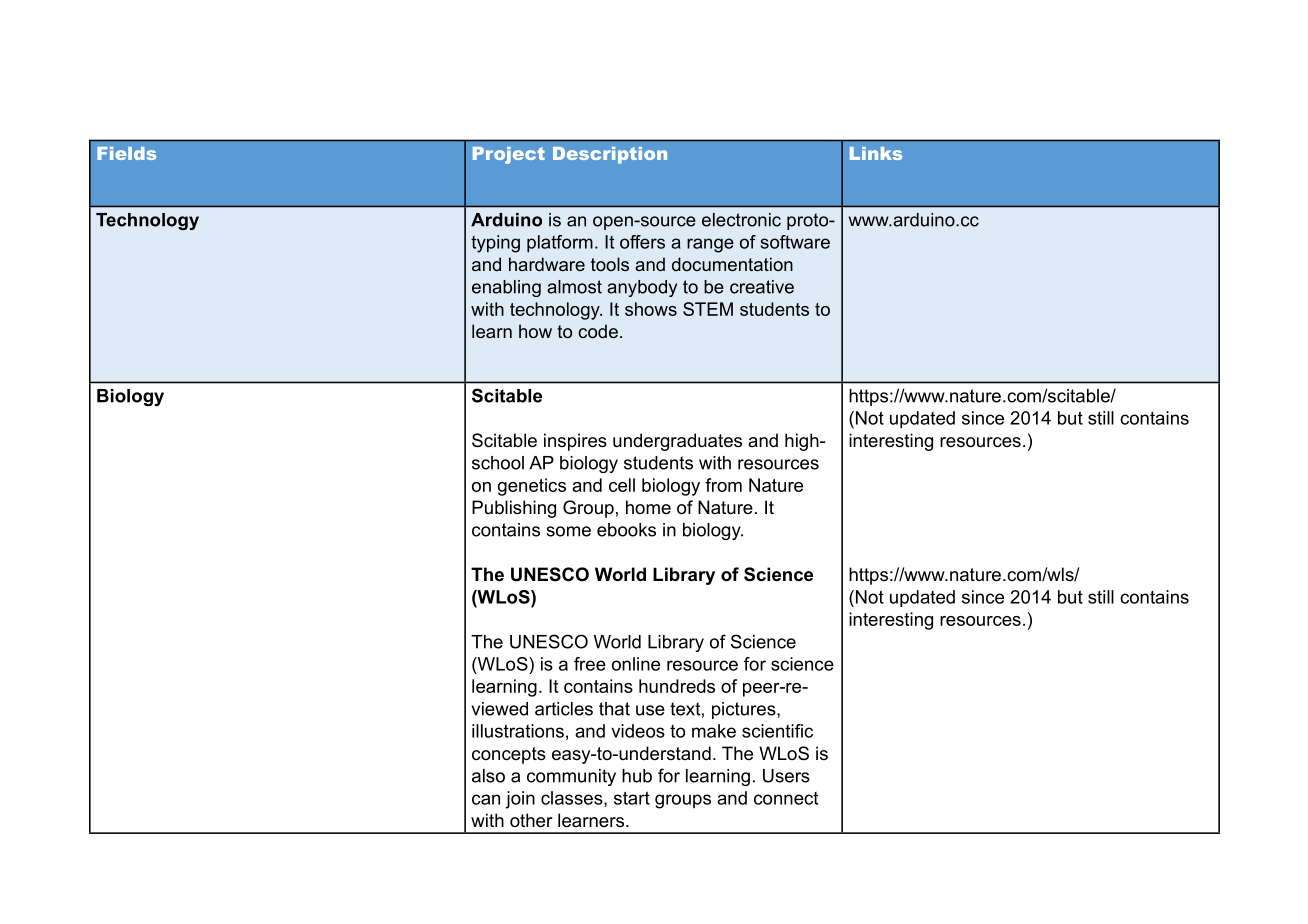  What do you see at coordinates (520, 800) in the document?
I see `join` at bounding box center [520, 800].
